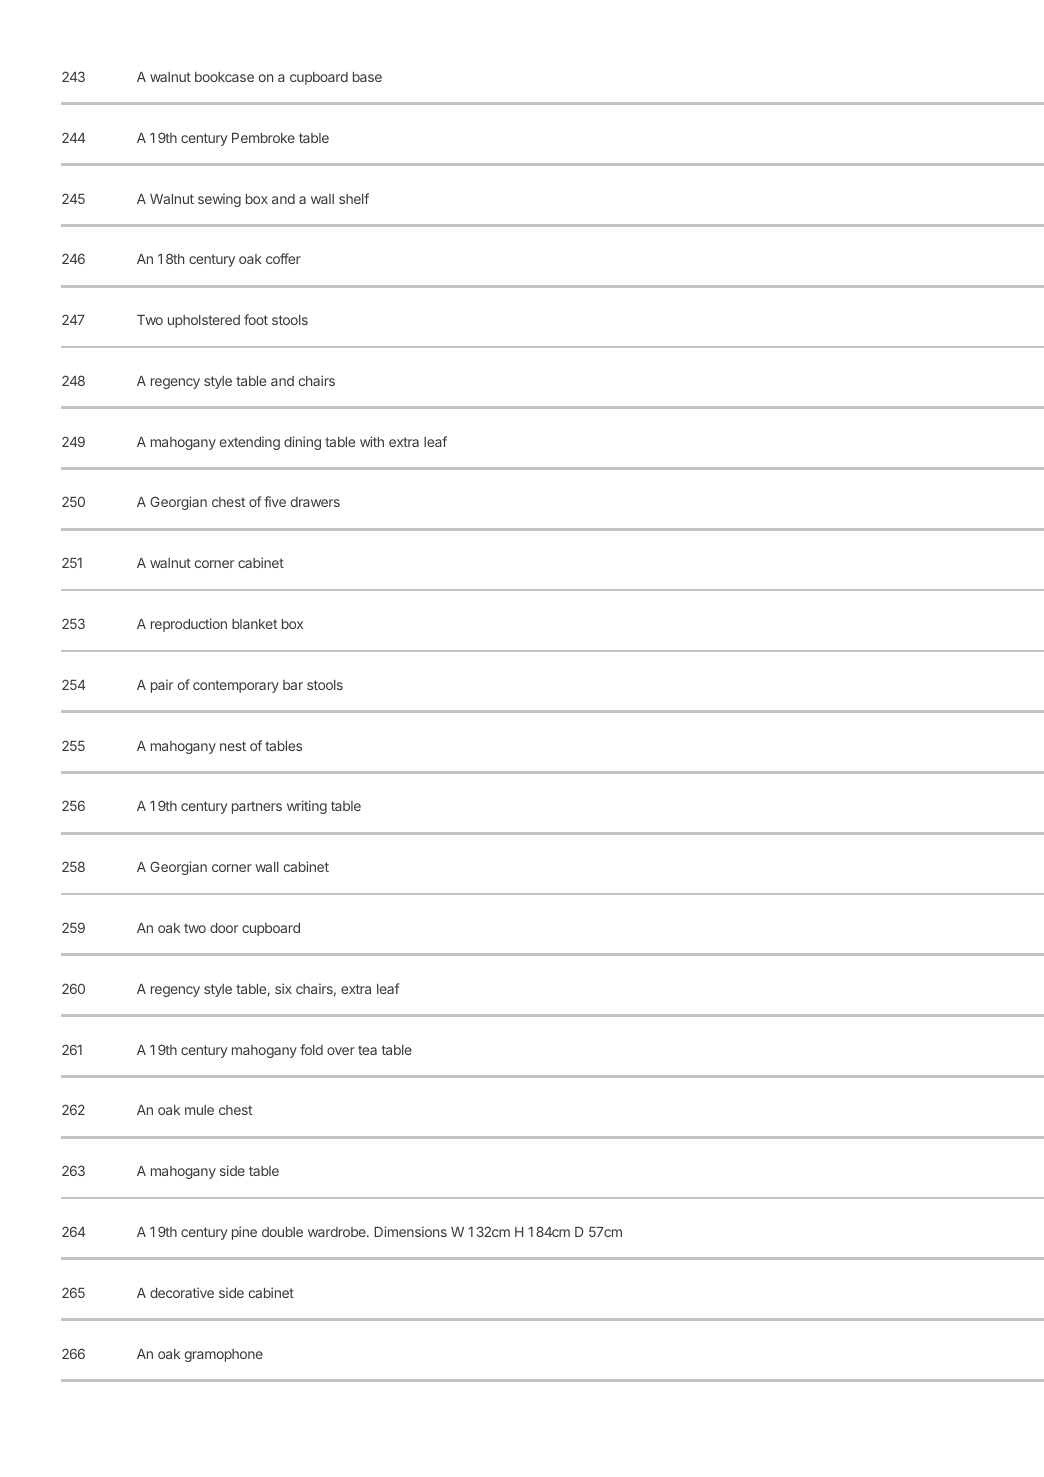 The image size is (1044, 1477). Describe the element at coordinates (367, 77) in the screenshot. I see `base` at that location.
